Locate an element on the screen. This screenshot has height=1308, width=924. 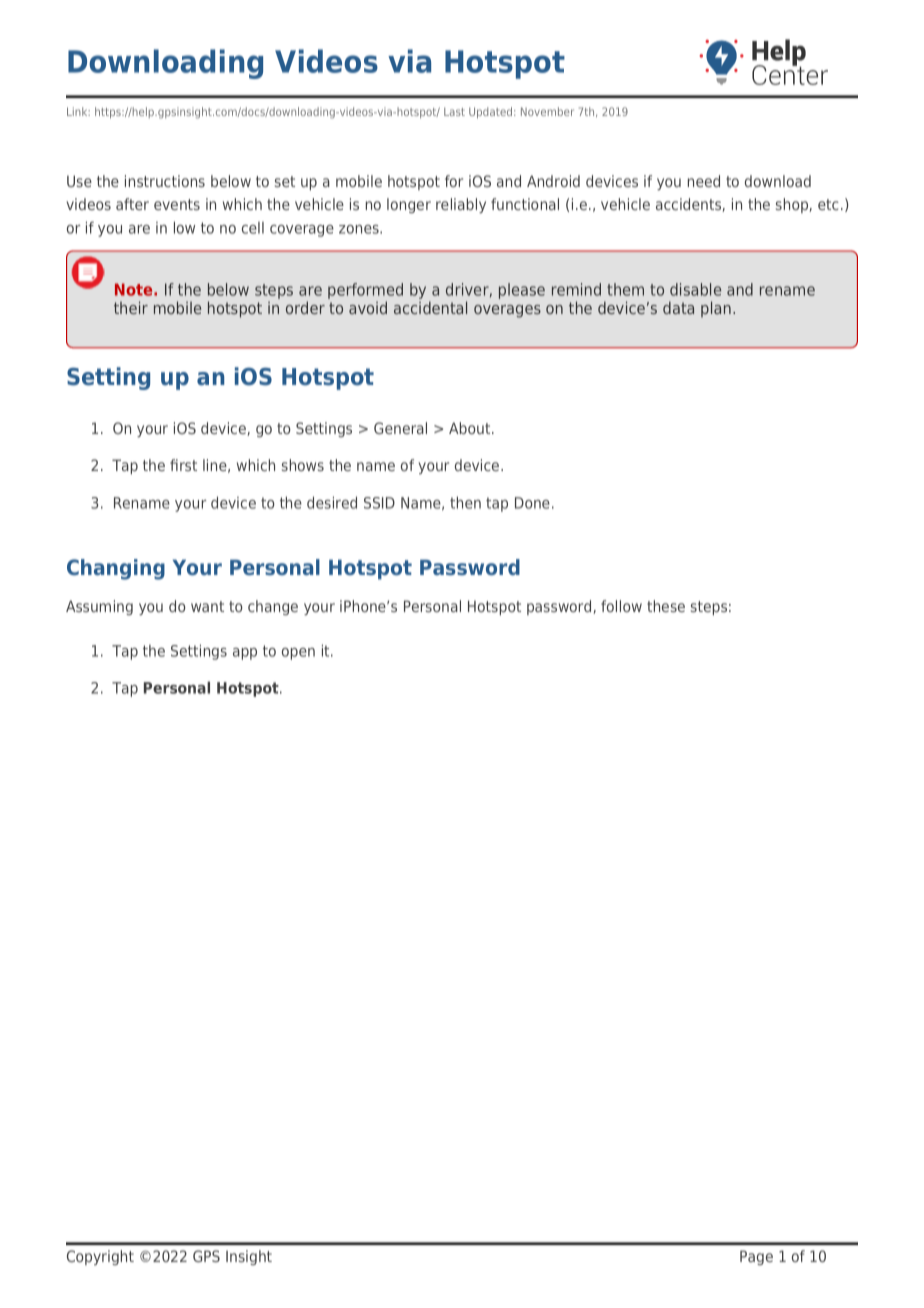
Copyright is located at coordinates (100, 1257).
